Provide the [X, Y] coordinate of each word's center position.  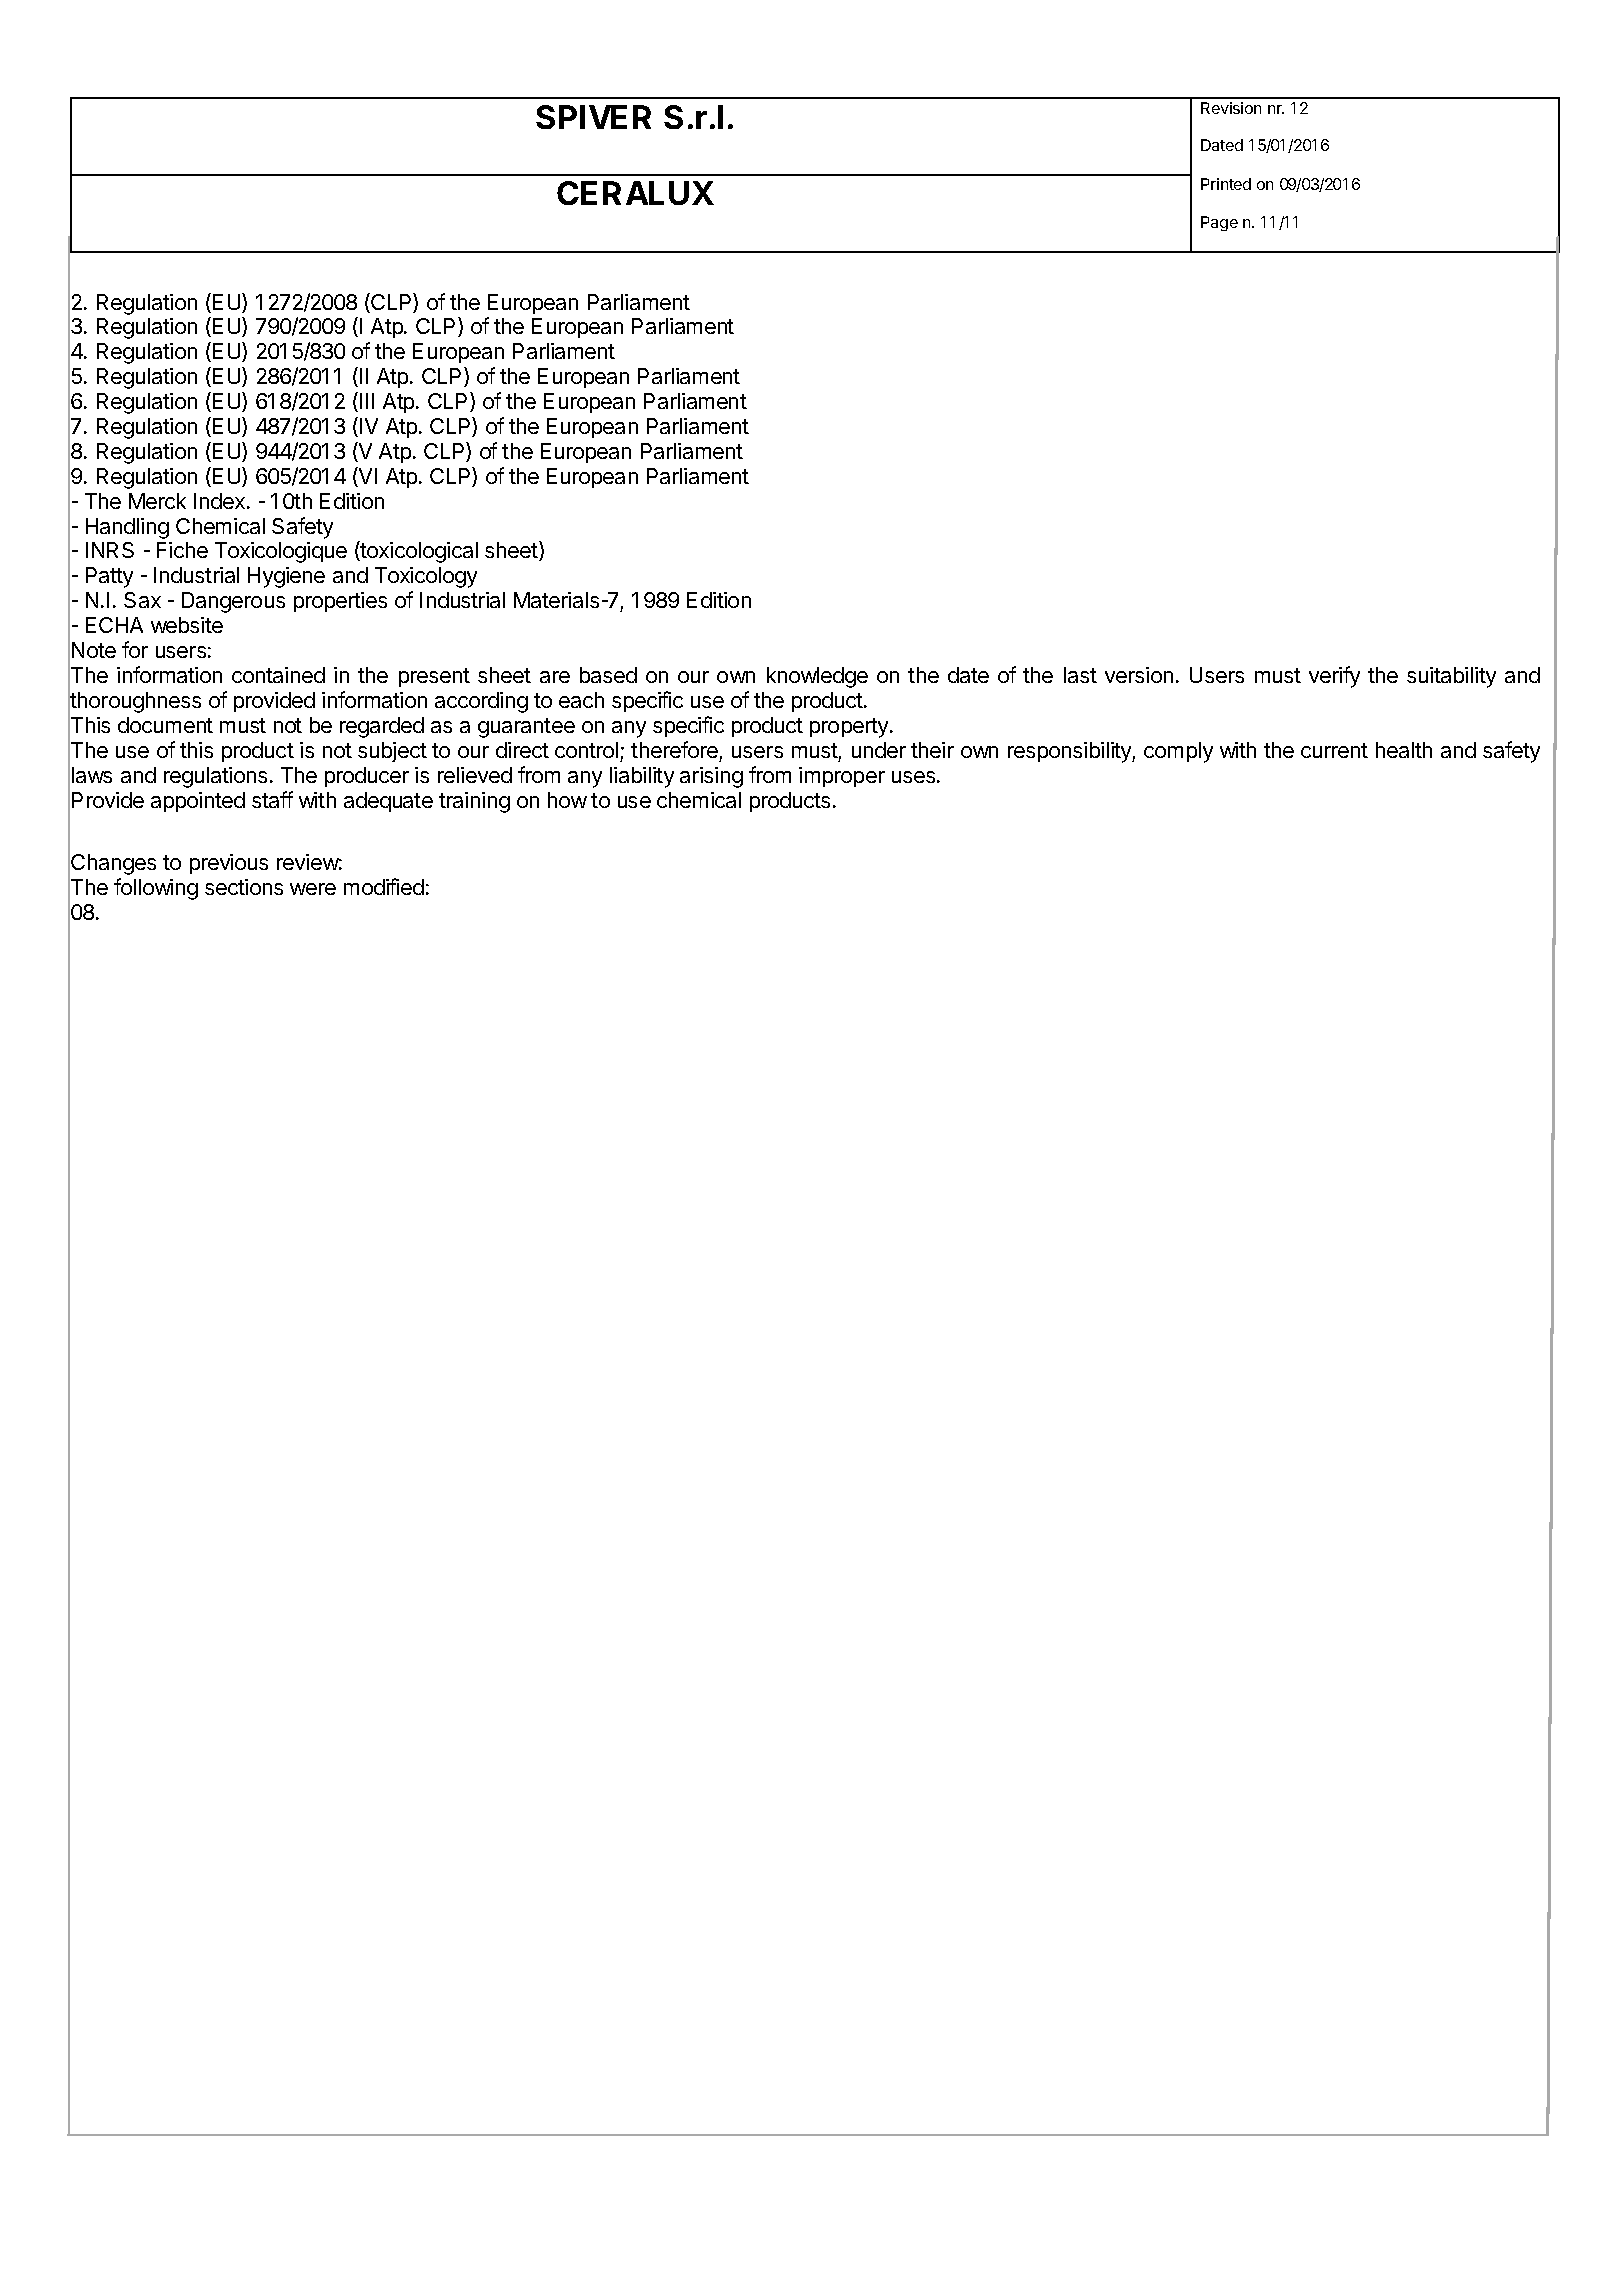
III [367, 401]
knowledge [817, 677]
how [567, 800]
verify [1334, 677]
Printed [1226, 184]
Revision [1231, 108]
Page [1219, 223]
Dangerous [233, 602]
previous [229, 864]
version [1139, 675]
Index [221, 501]
